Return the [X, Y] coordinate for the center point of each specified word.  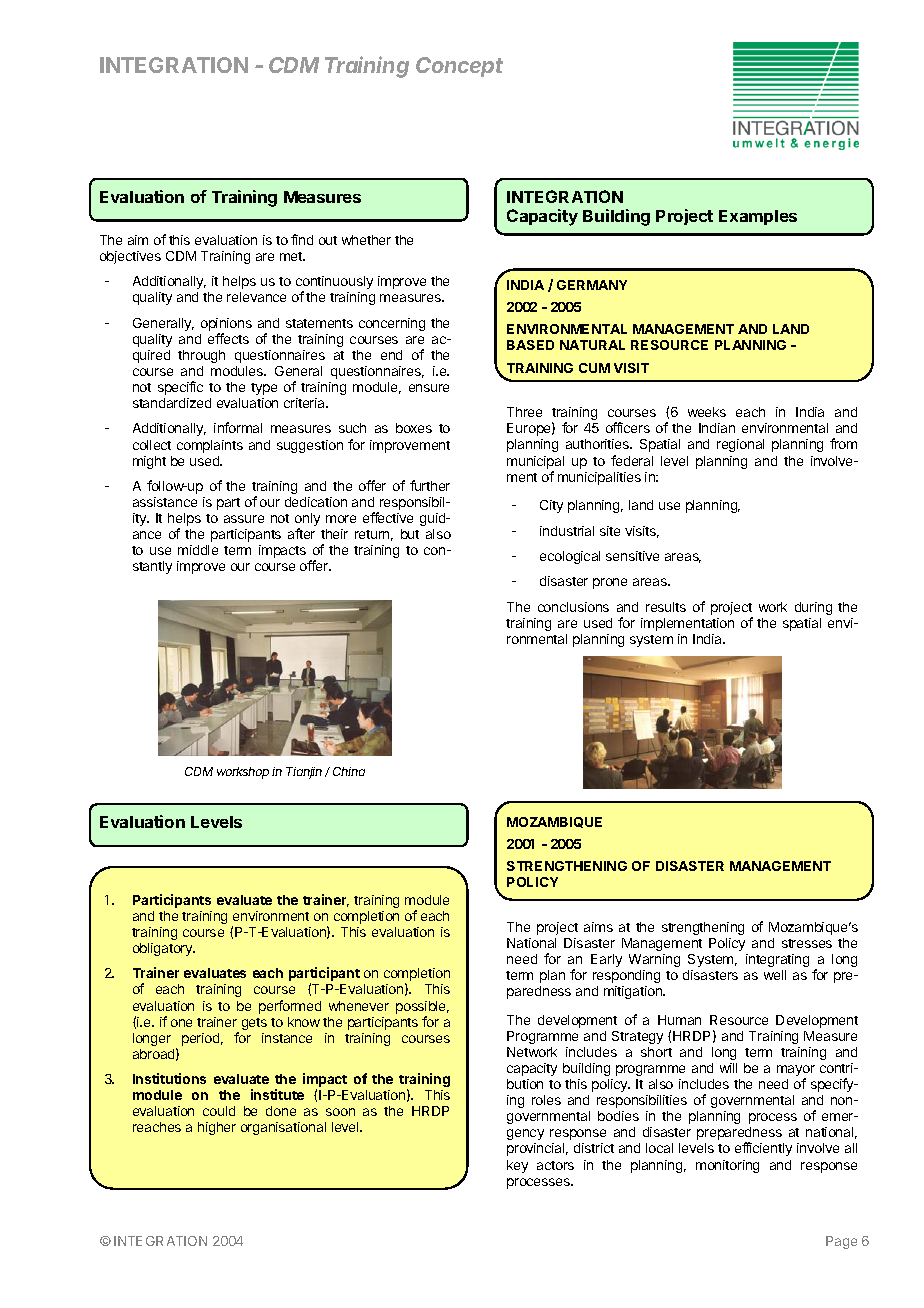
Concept [459, 67]
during [813, 608]
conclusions [573, 607]
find [302, 239]
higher [217, 1128]
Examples [758, 217]
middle [198, 550]
